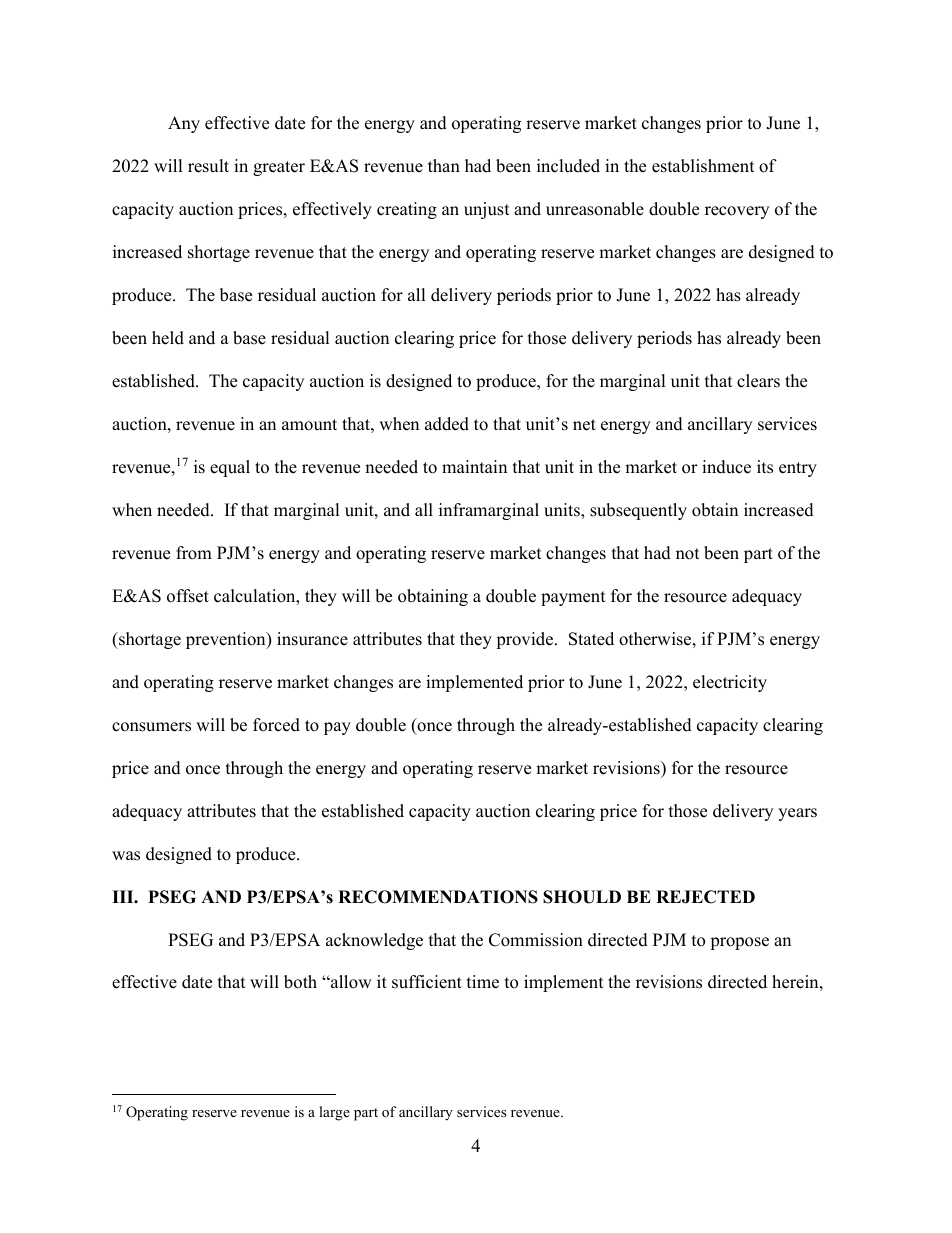 Image resolution: width=952 pixels, height=1233 pixels. Describe the element at coordinates (703, 166) in the page. I see `establishment` at that location.
